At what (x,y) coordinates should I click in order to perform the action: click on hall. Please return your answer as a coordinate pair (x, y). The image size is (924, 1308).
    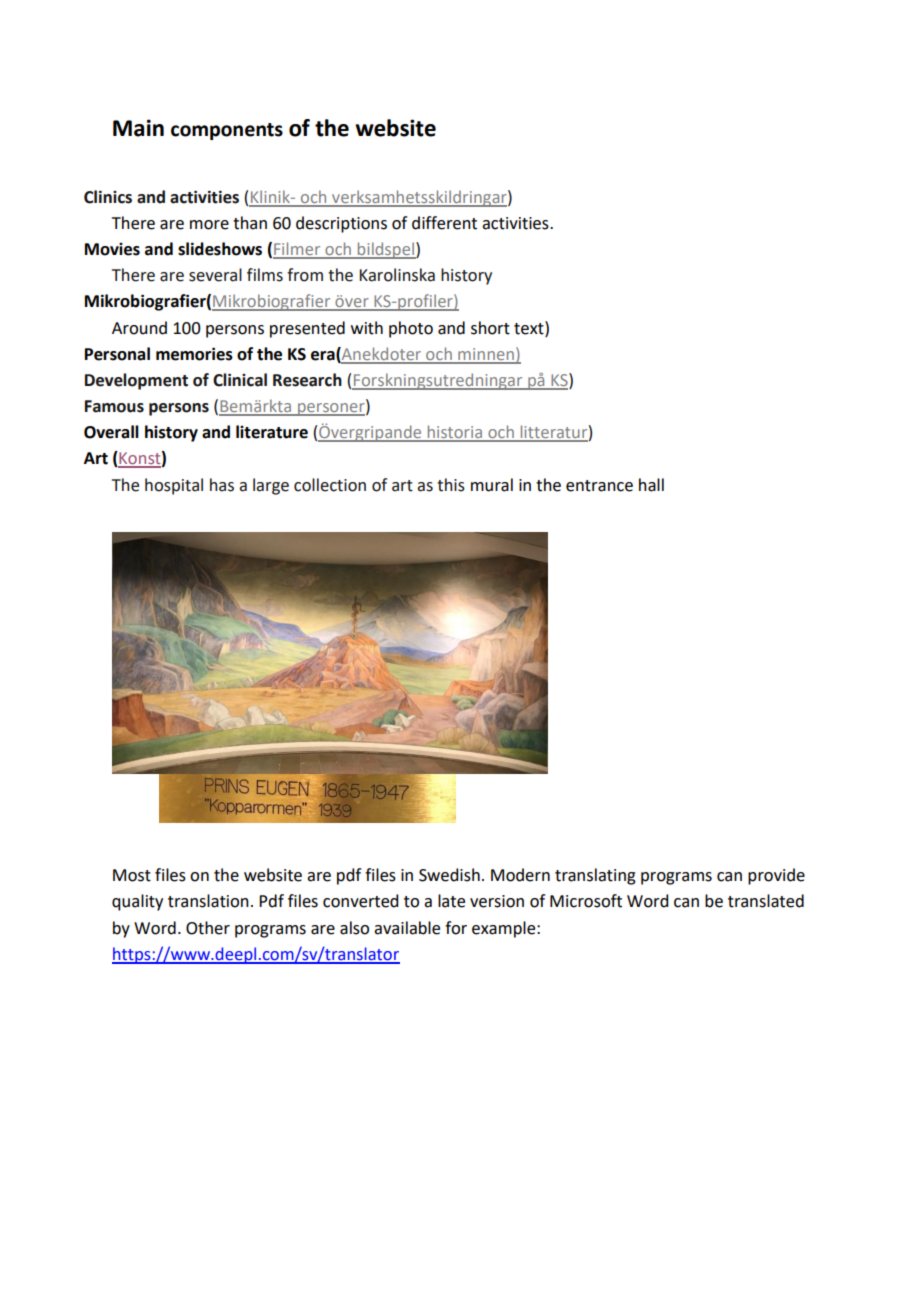
    Looking at the image, I should click on (651, 485).
